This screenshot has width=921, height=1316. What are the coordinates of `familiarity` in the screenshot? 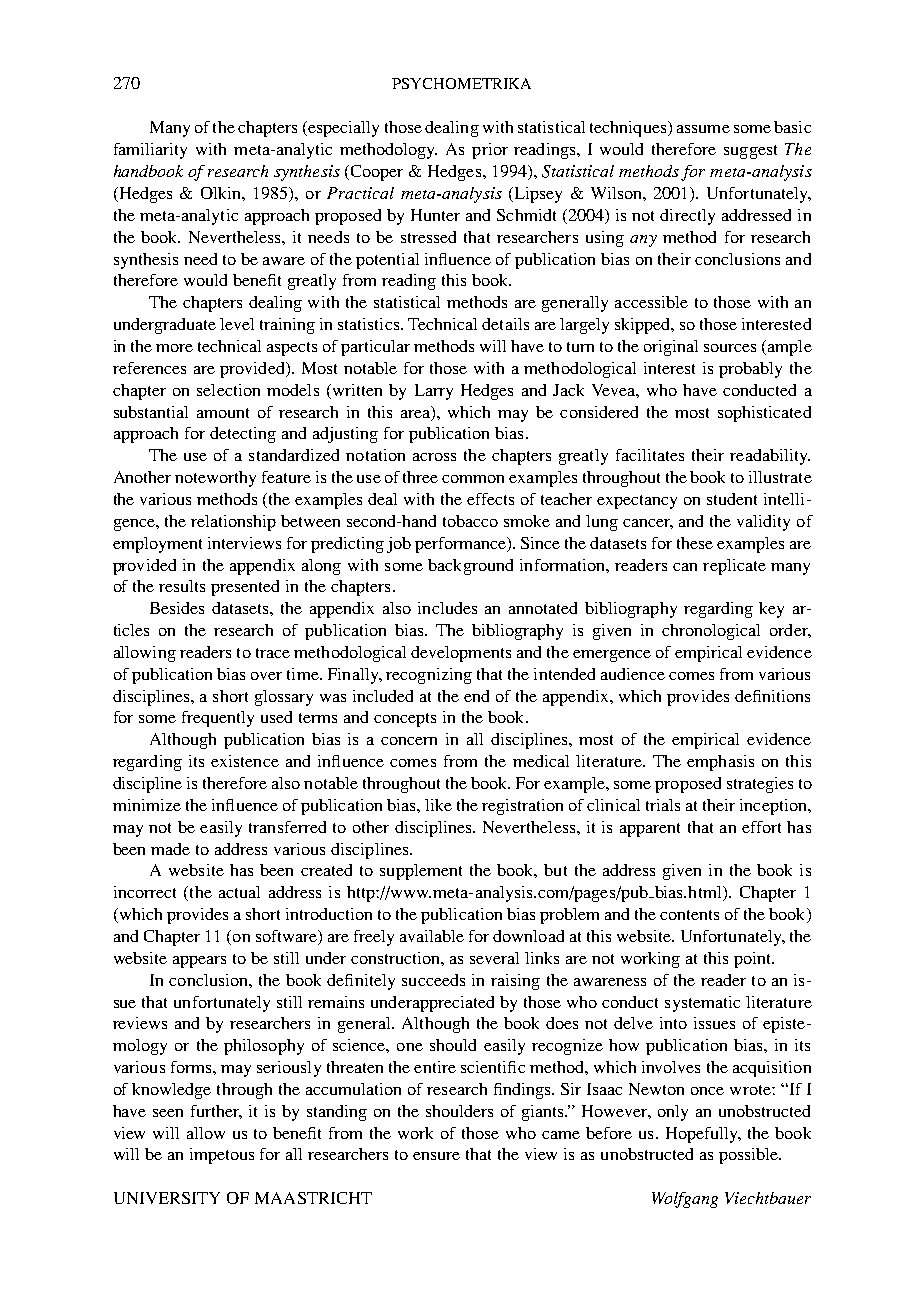 It's located at (150, 151).
